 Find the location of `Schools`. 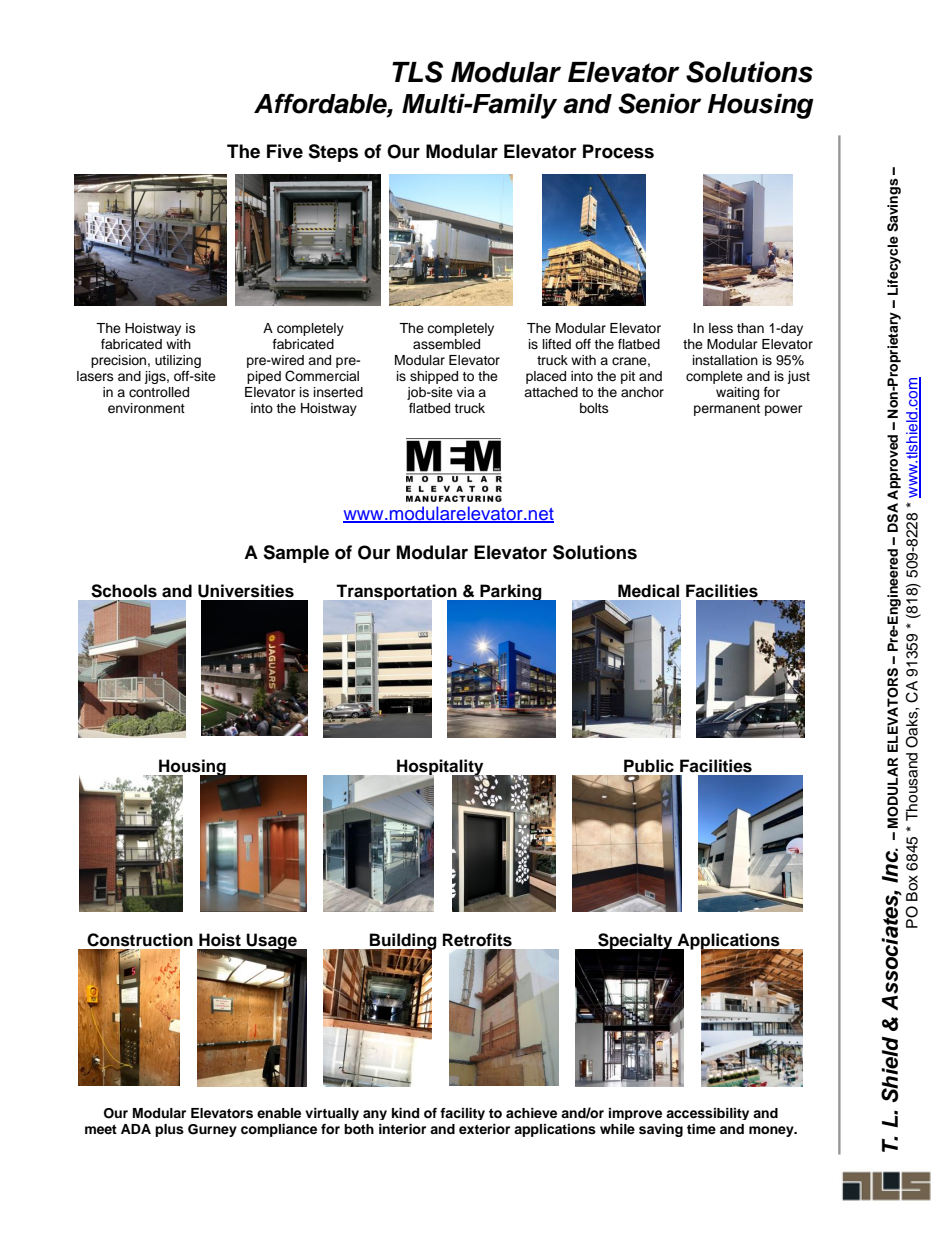

Schools is located at coordinates (124, 591).
